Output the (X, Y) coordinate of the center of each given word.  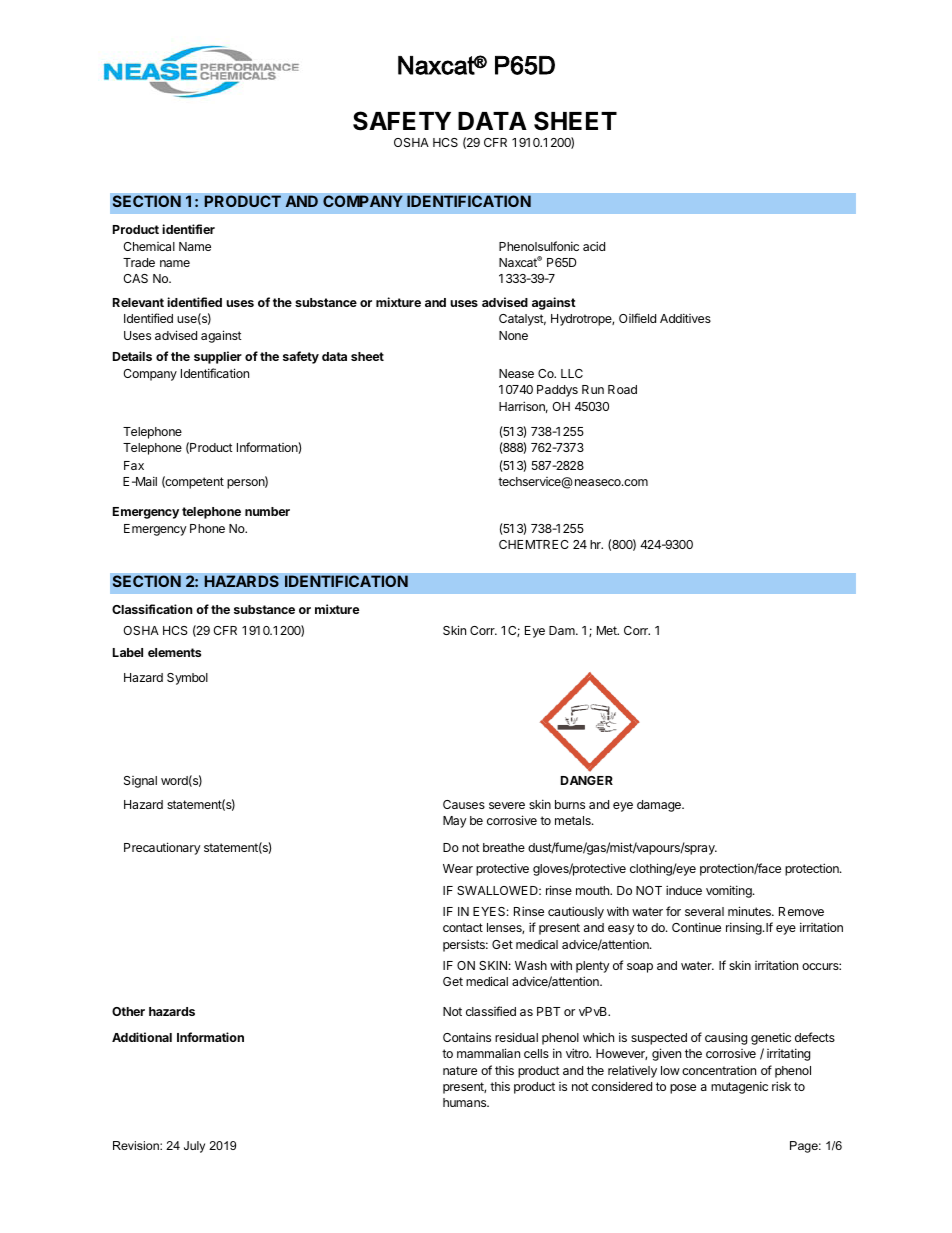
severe (507, 805)
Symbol (187, 679)
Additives (685, 318)
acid (594, 246)
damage (660, 806)
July (194, 1147)
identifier (188, 229)
